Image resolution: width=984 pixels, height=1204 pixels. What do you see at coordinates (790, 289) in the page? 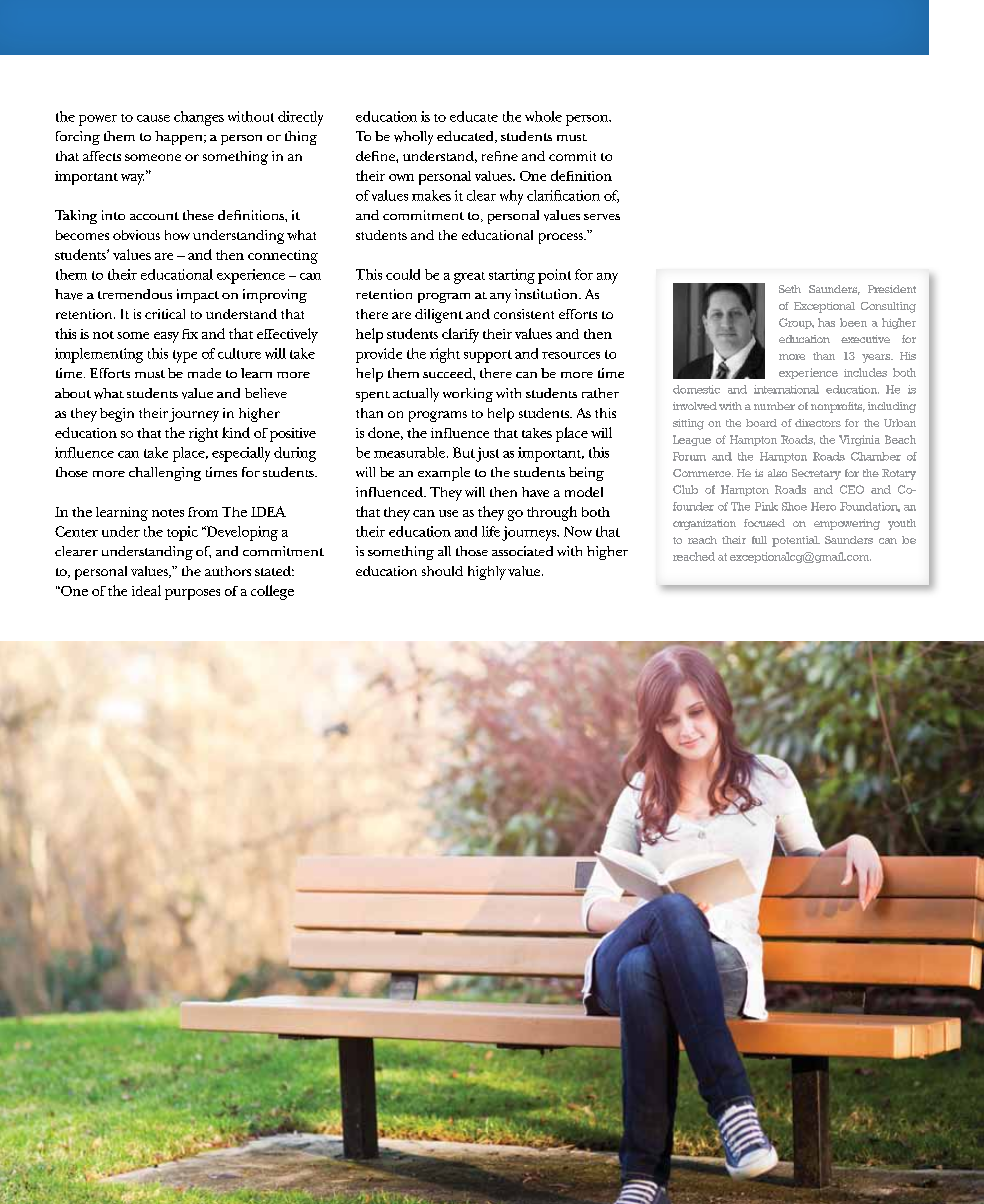
I see `Seth` at bounding box center [790, 289].
